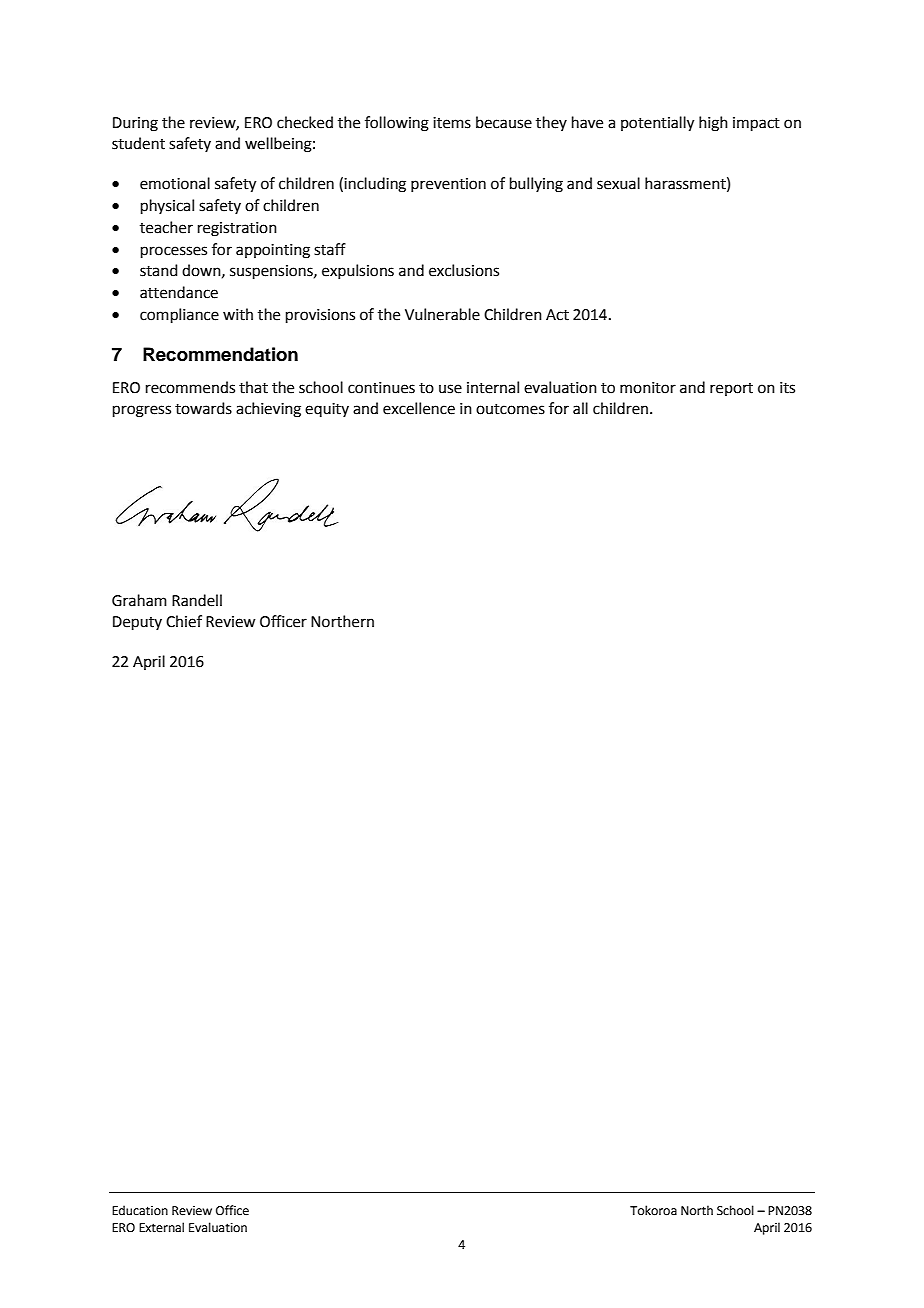 The image size is (924, 1308). I want to click on Graham, so click(139, 600).
